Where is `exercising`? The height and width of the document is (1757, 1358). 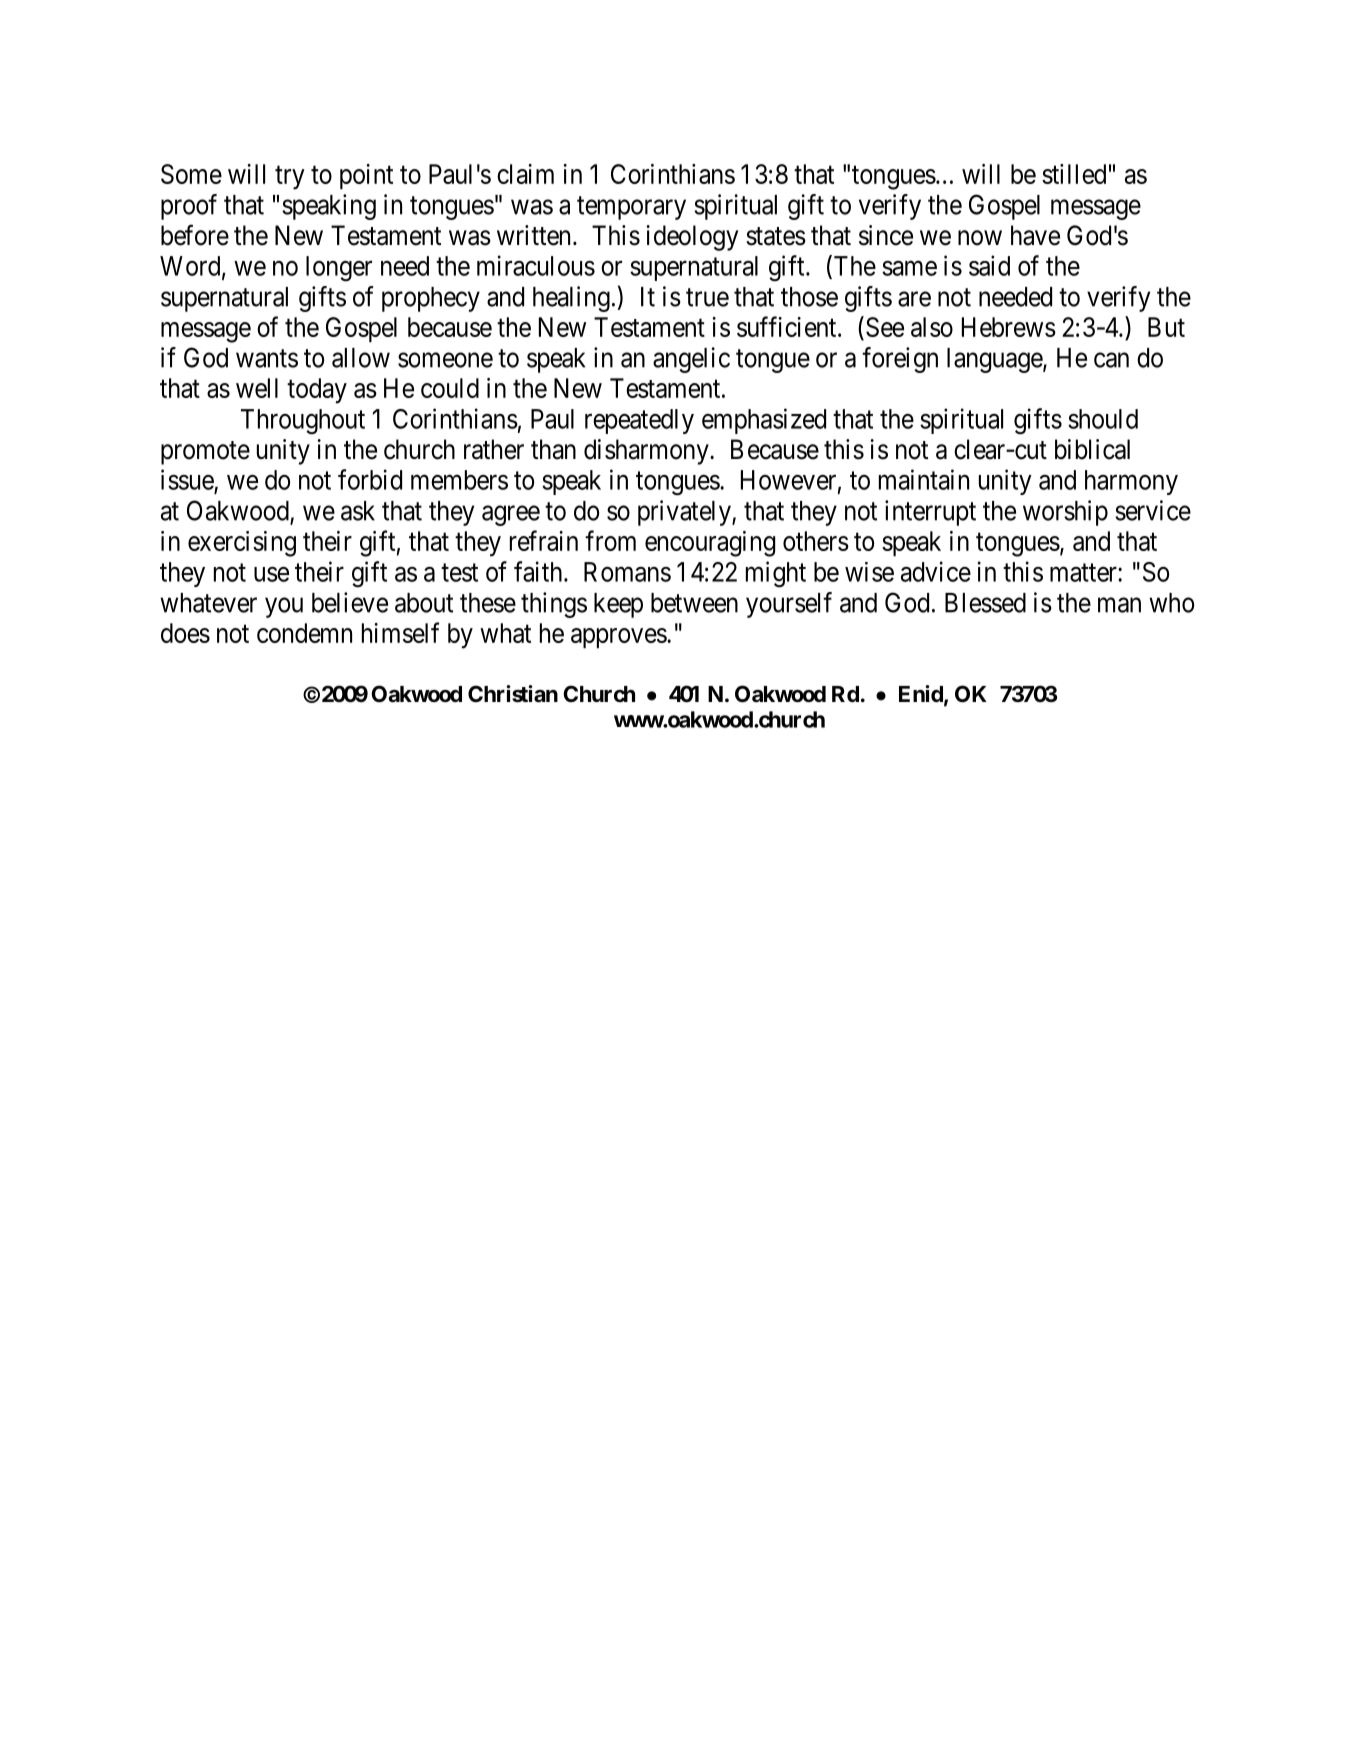
exercising is located at coordinates (242, 544).
